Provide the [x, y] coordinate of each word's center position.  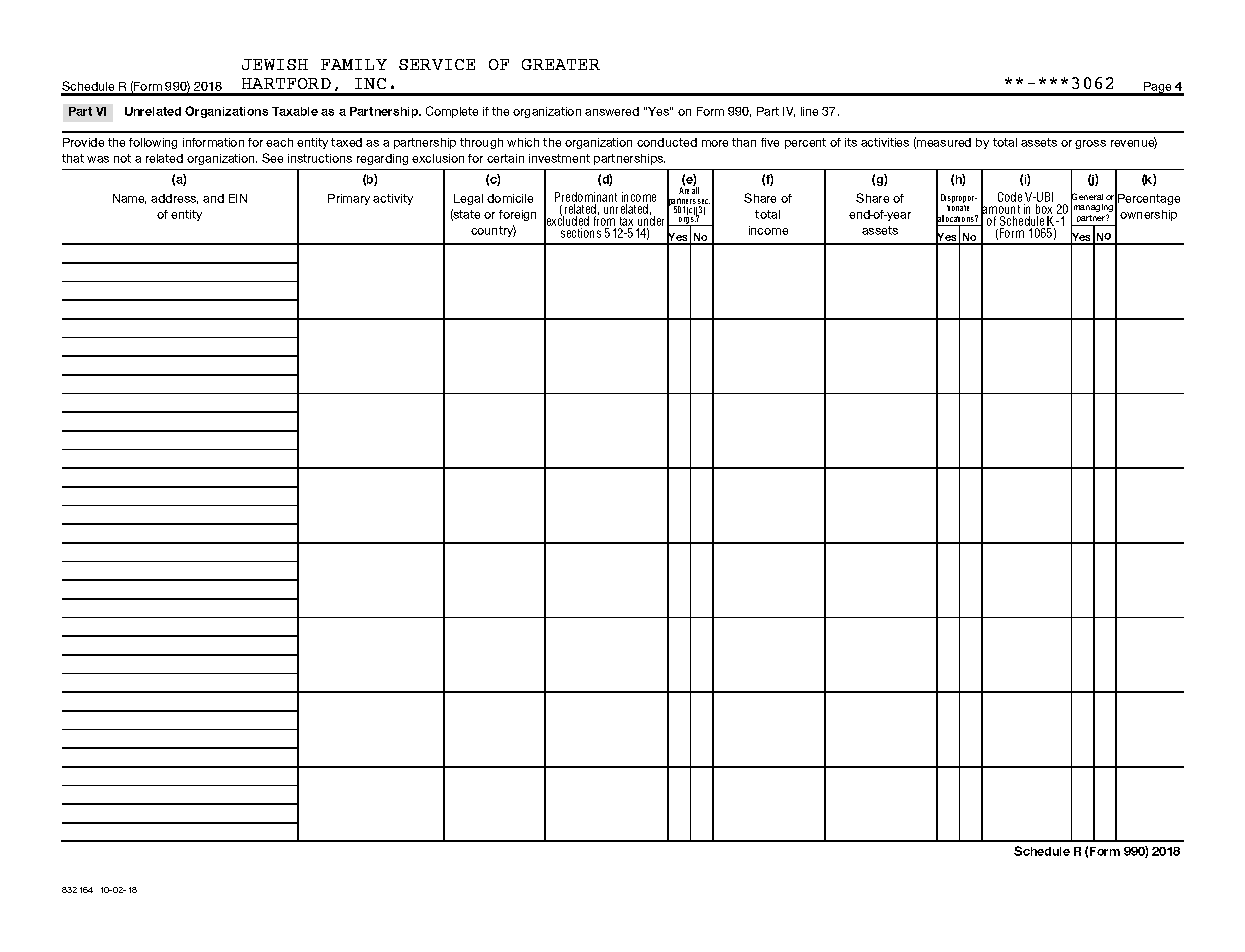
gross [1090, 144]
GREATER [561, 64]
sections [581, 233]
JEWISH [275, 64]
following [153, 143]
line [809, 111]
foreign [517, 215]
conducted [667, 142]
